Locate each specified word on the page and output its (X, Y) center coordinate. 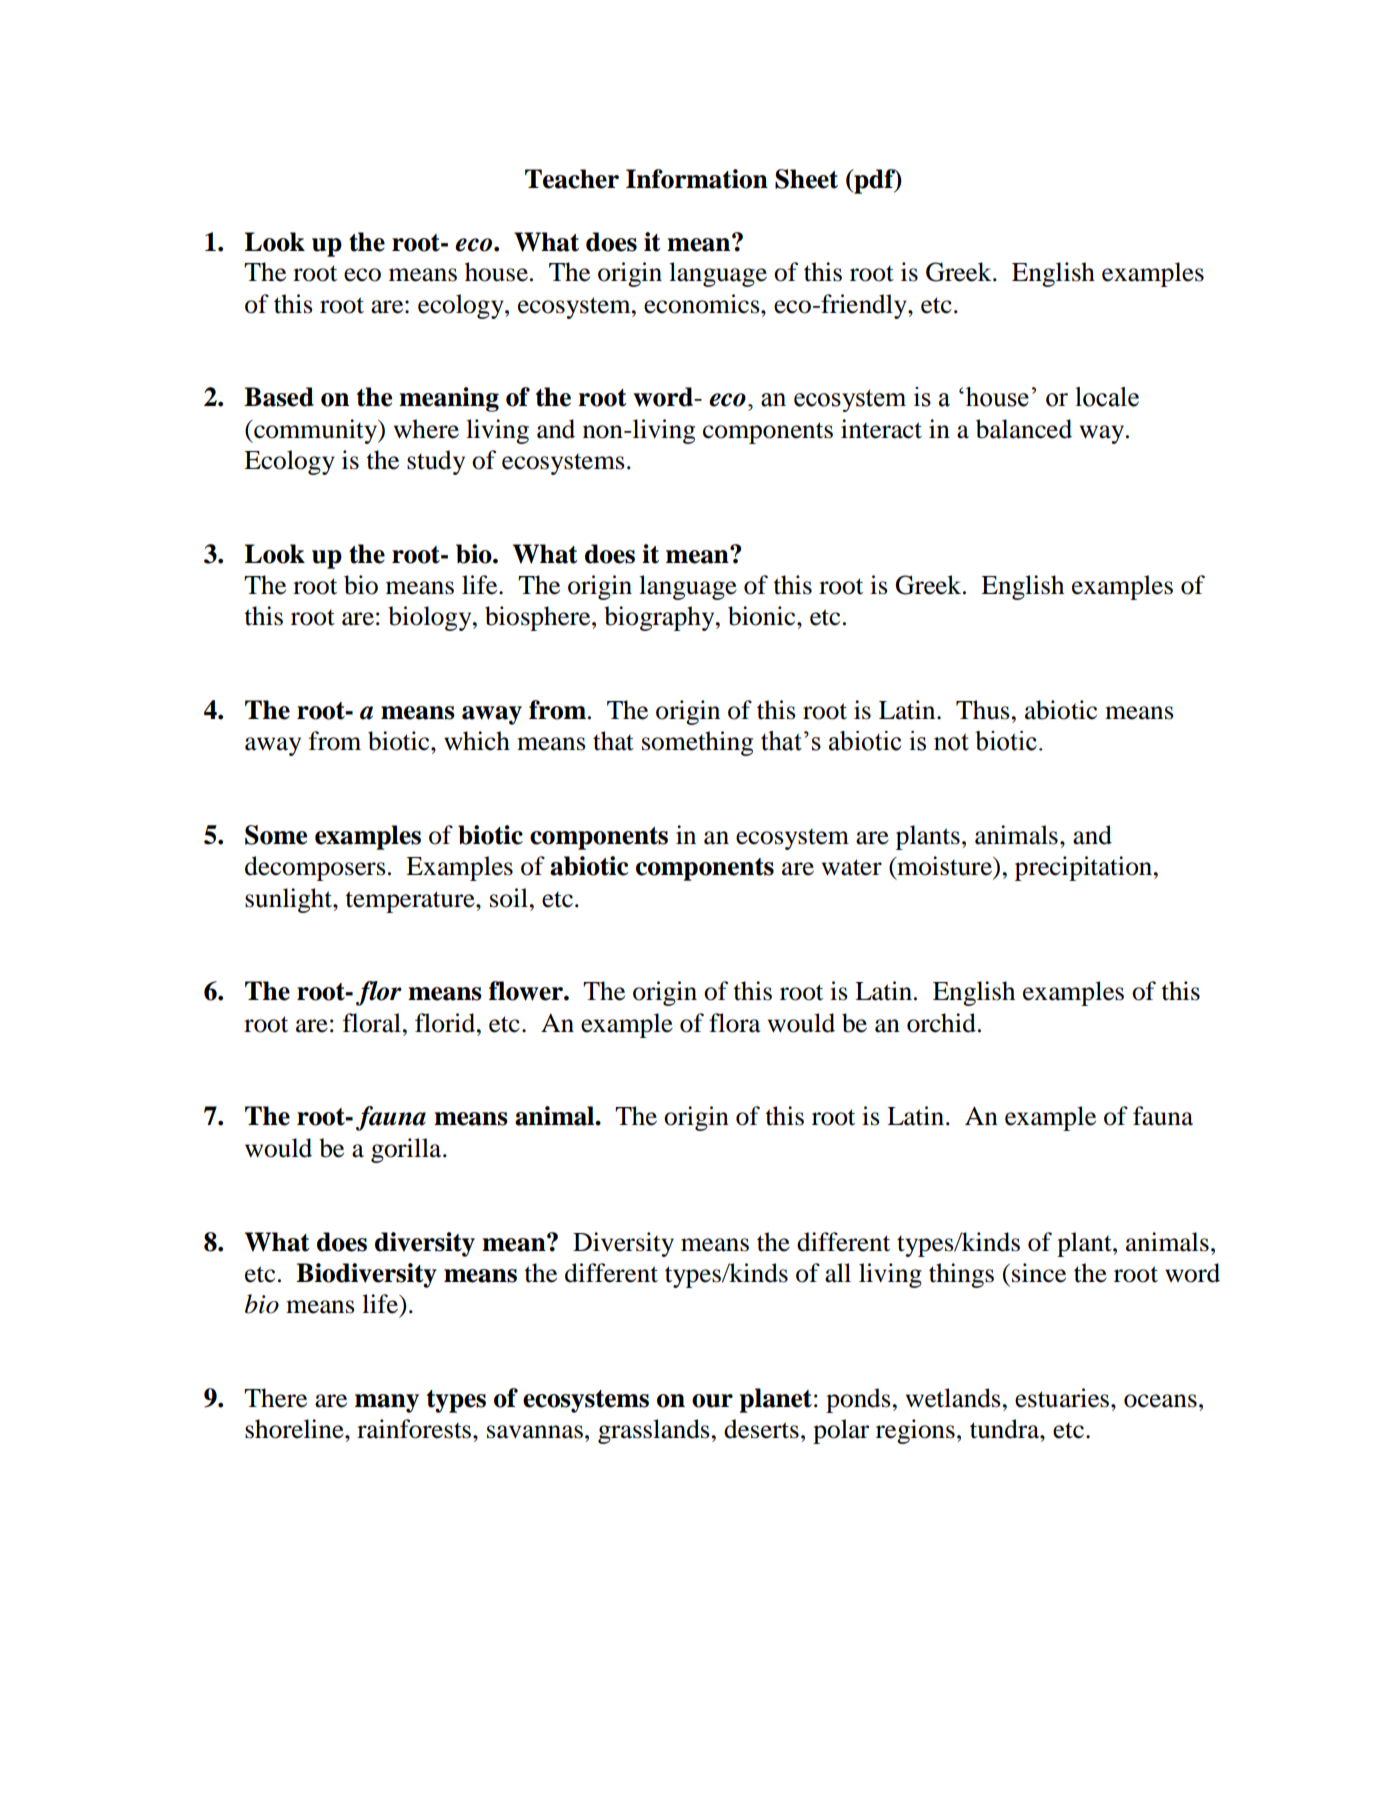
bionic (763, 616)
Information (697, 179)
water (852, 867)
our (712, 1401)
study (436, 462)
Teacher (572, 179)
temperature (411, 902)
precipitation (1085, 868)
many (387, 1403)
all (838, 1273)
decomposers (315, 868)
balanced (1024, 429)
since (1039, 1273)
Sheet (806, 179)
